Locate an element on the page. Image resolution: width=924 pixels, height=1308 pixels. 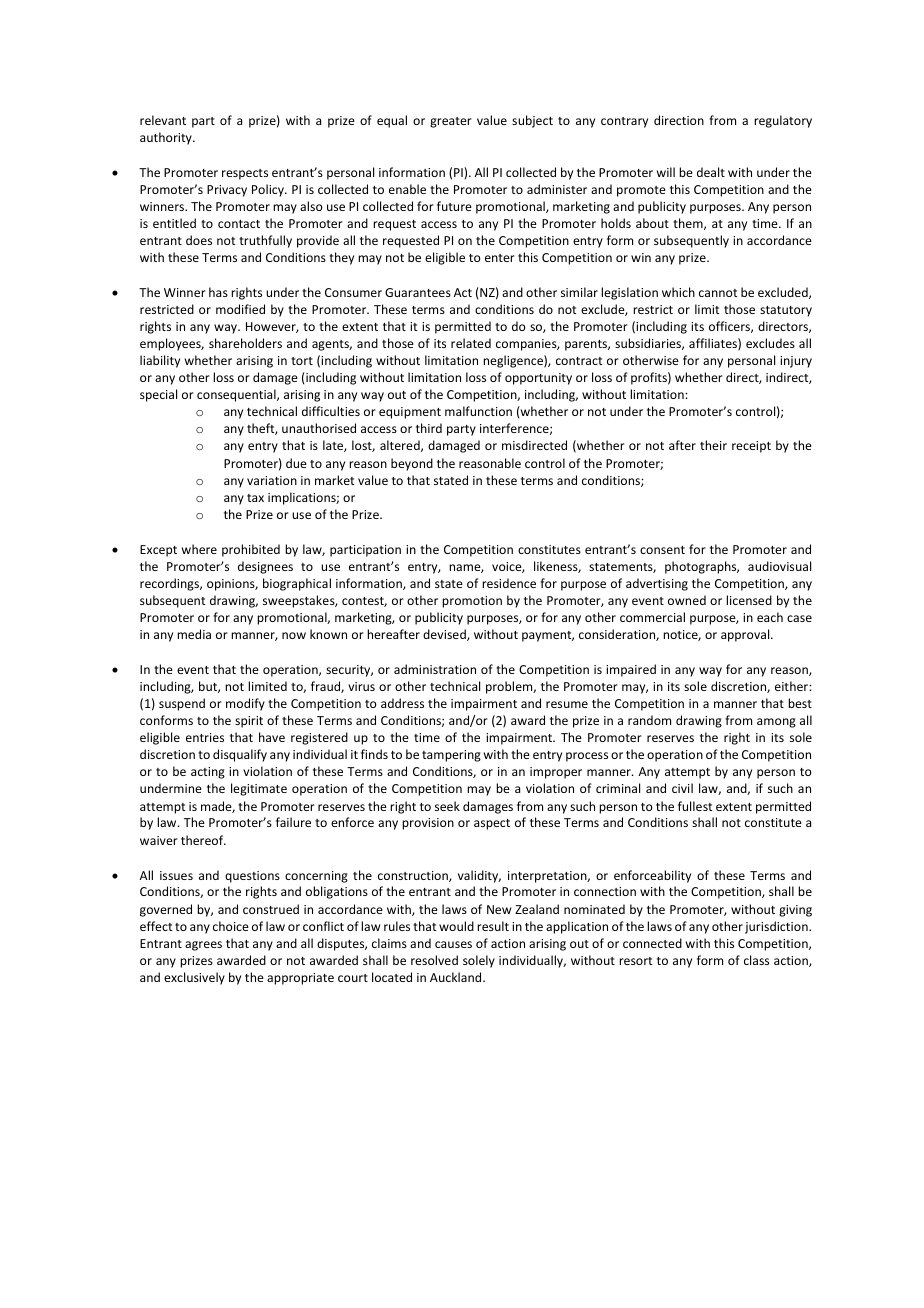
dealt is located at coordinates (711, 172).
